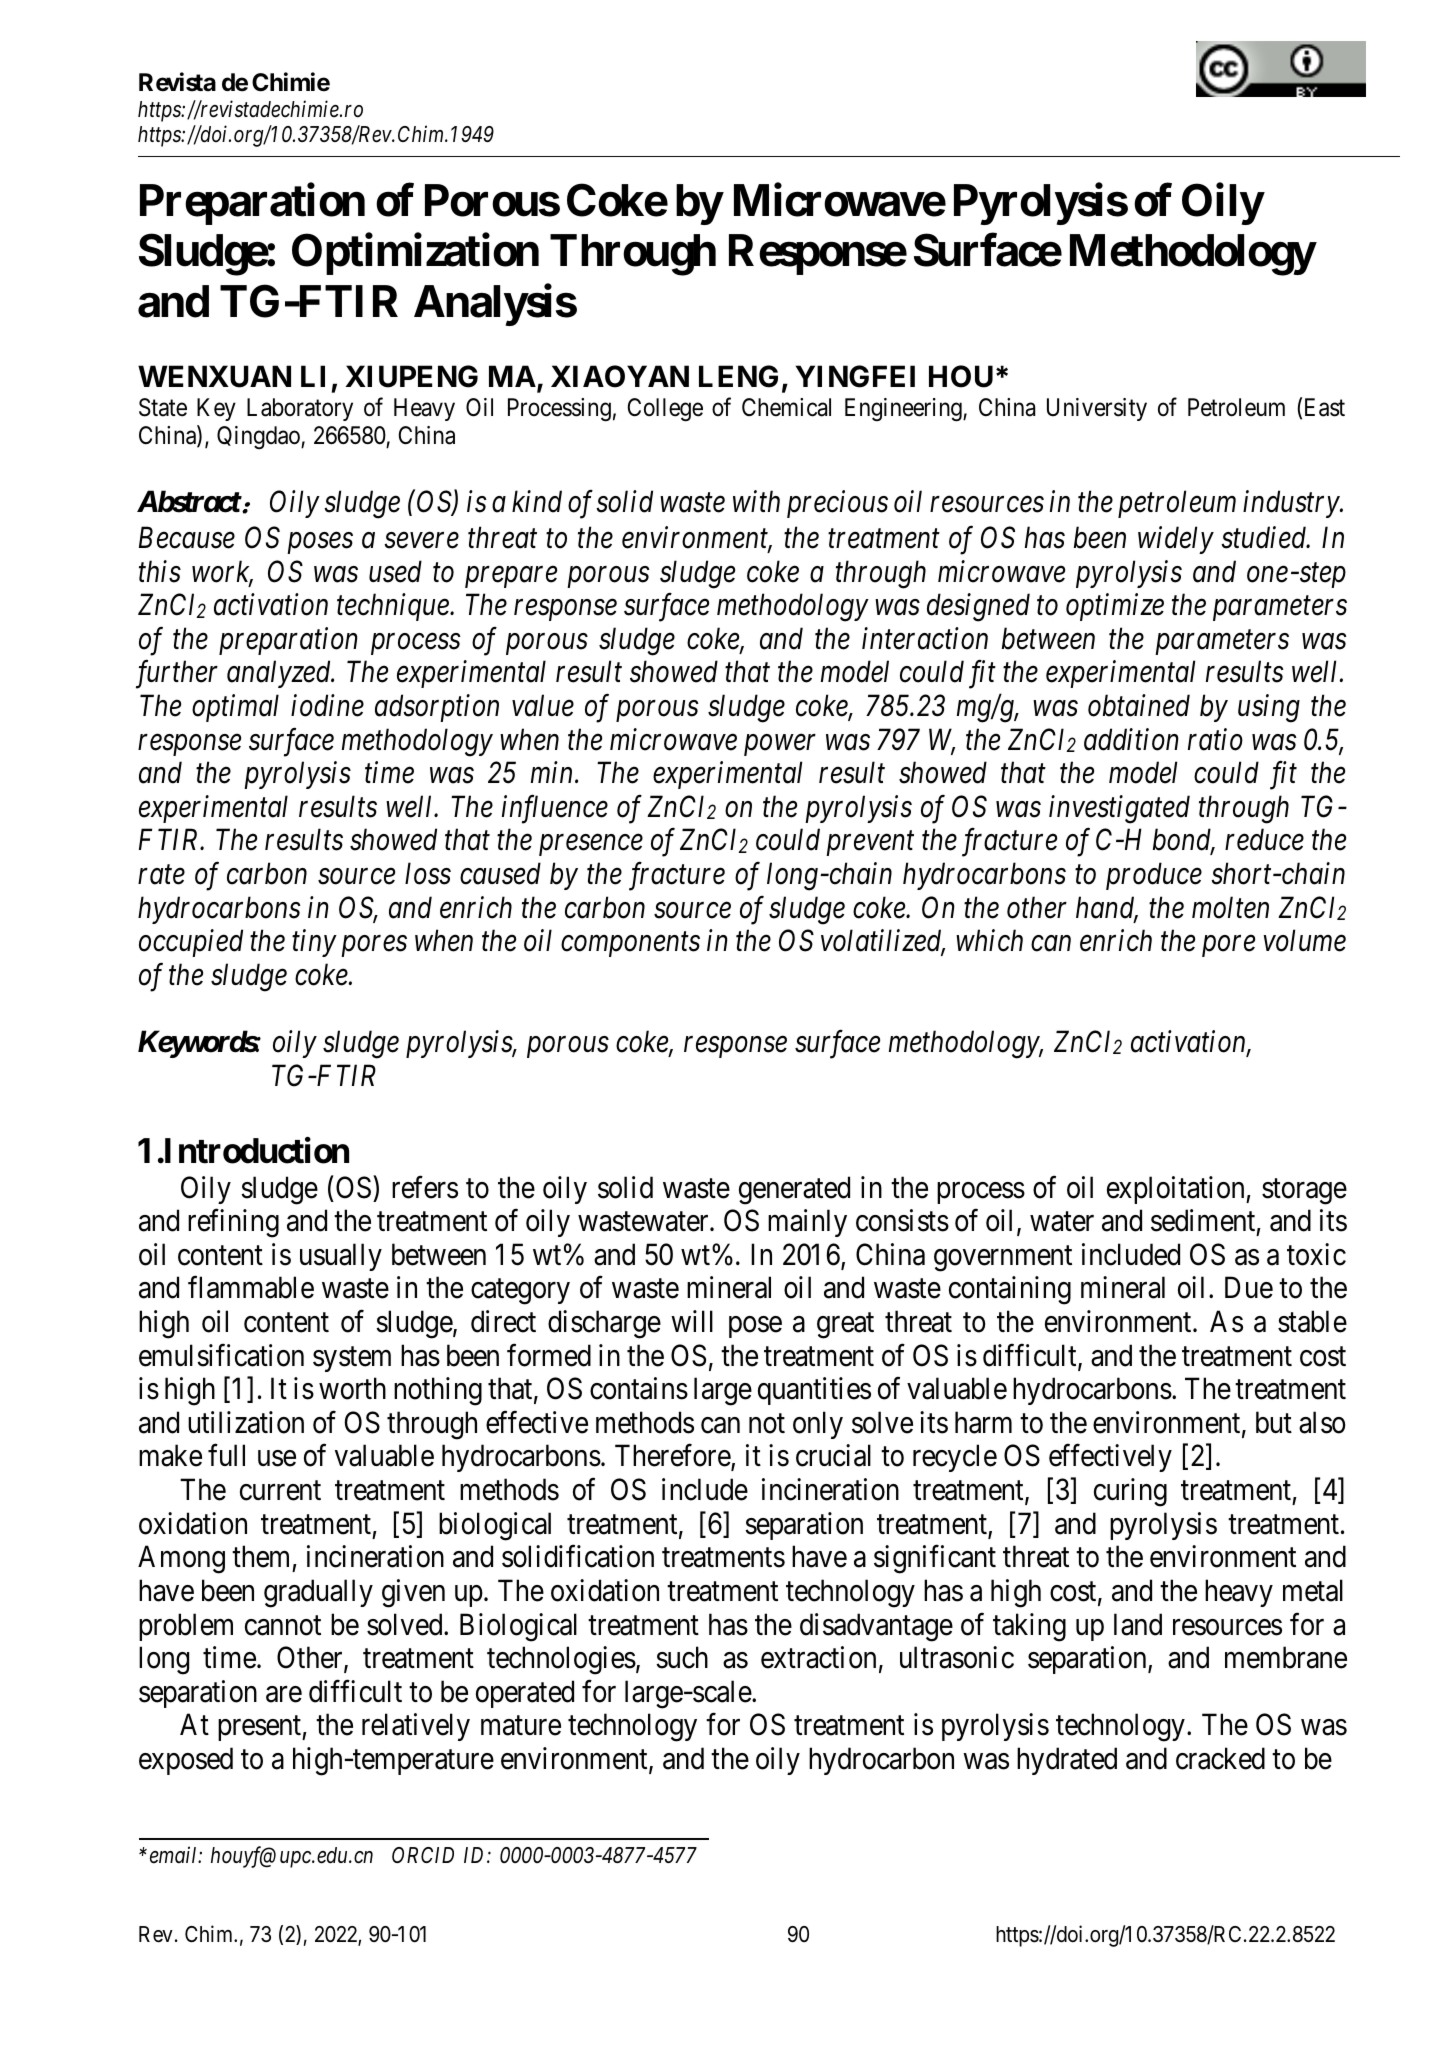 This screenshot has width=1450, height=2050. Describe the element at coordinates (175, 1855) in the screenshot. I see `email` at that location.
